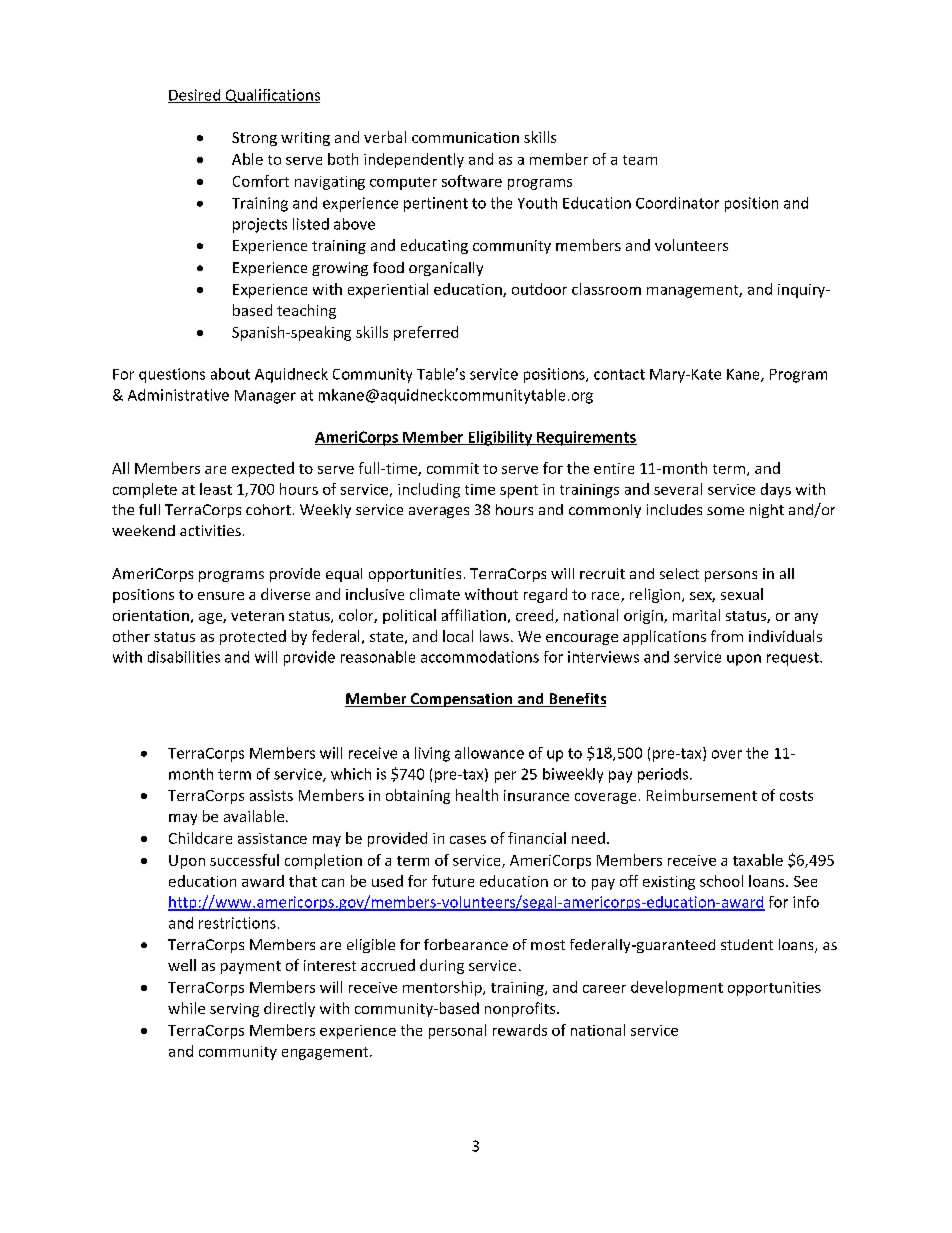 This image has height=1233, width=952. I want to click on communication, so click(465, 137).
